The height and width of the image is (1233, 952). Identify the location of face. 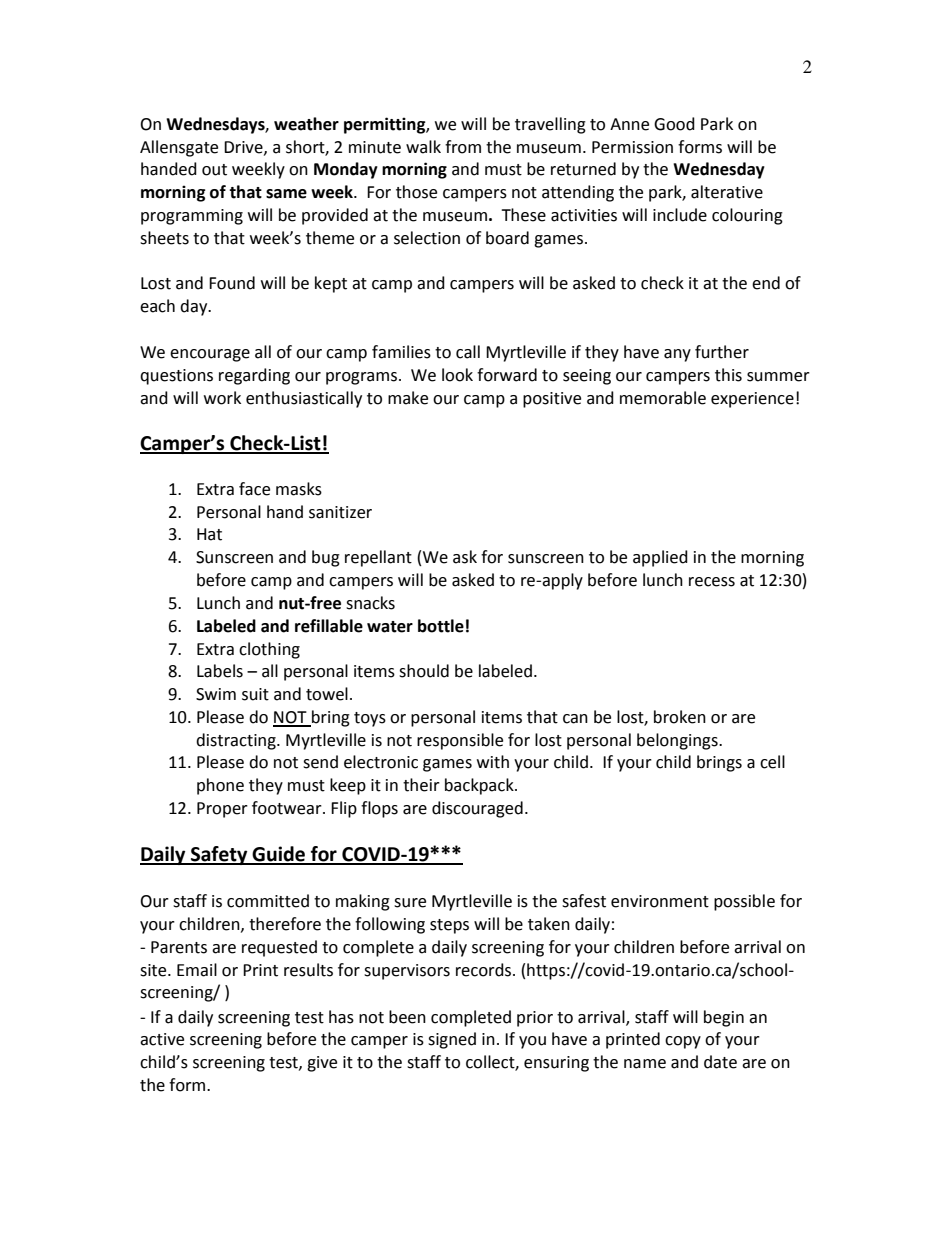
(254, 489).
